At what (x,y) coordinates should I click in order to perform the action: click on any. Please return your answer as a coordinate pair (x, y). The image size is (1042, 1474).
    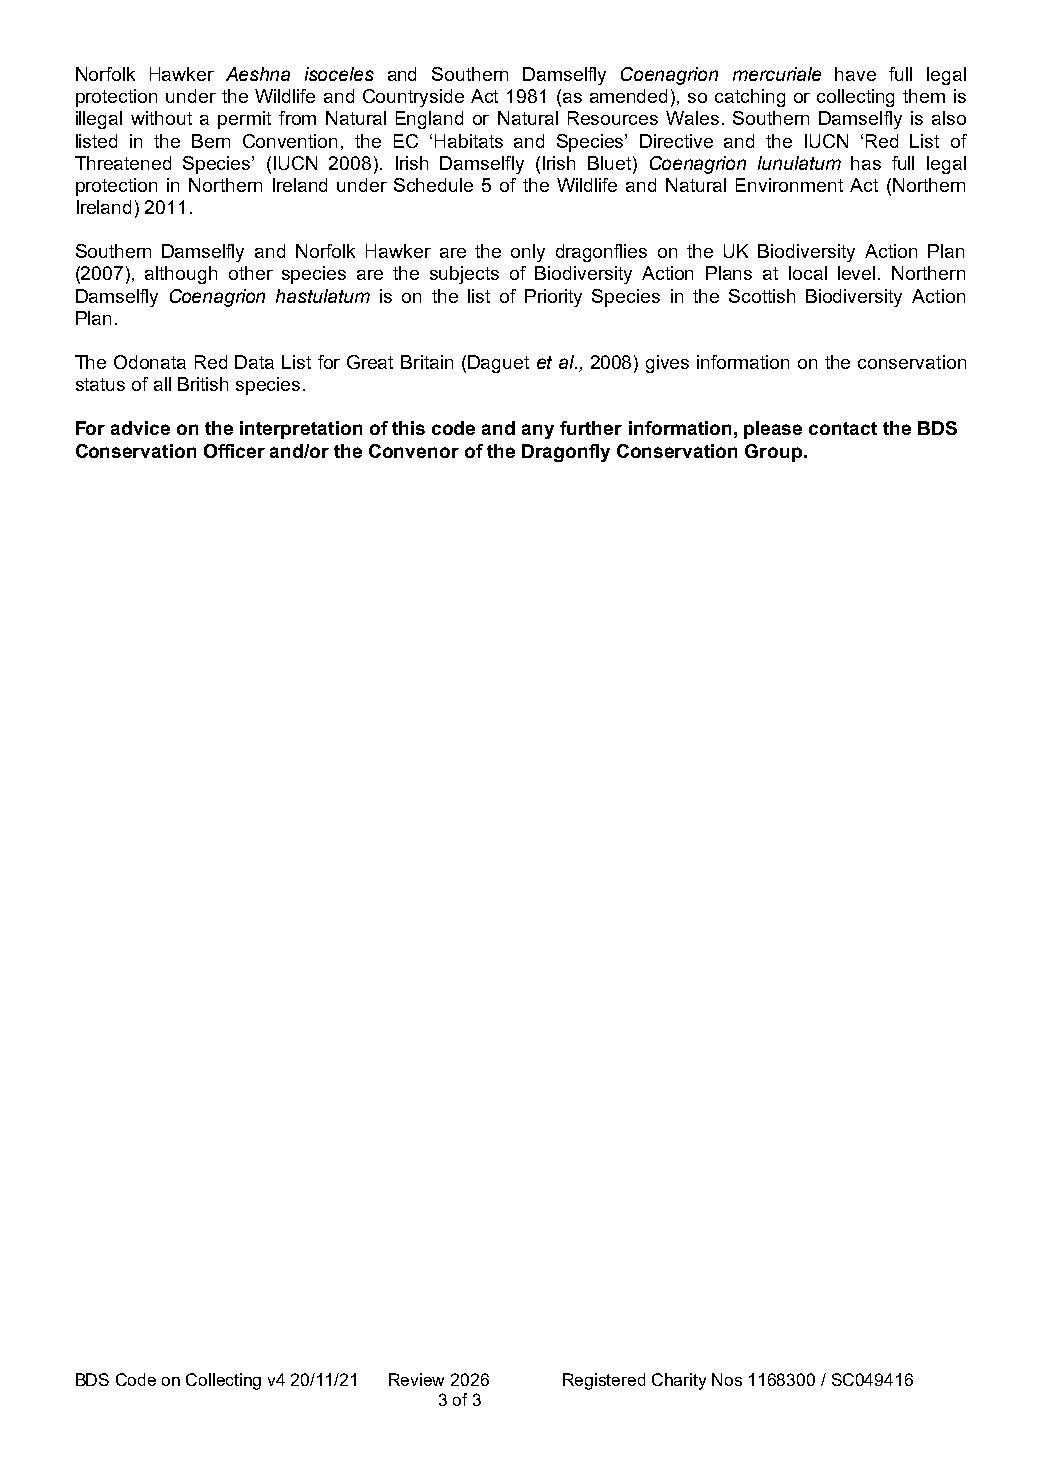
    Looking at the image, I should click on (538, 431).
